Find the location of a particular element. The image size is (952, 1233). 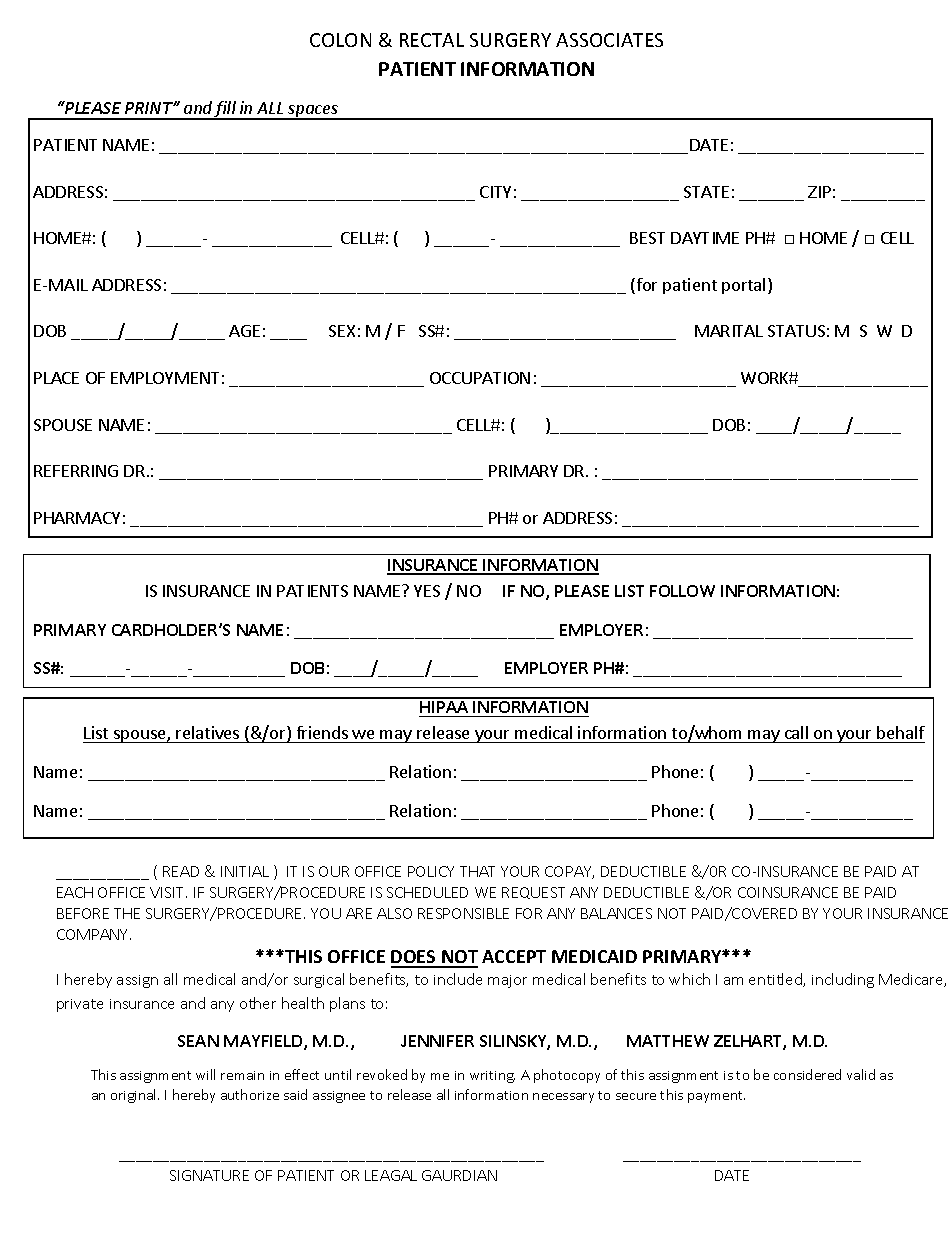

writing is located at coordinates (492, 1077).
